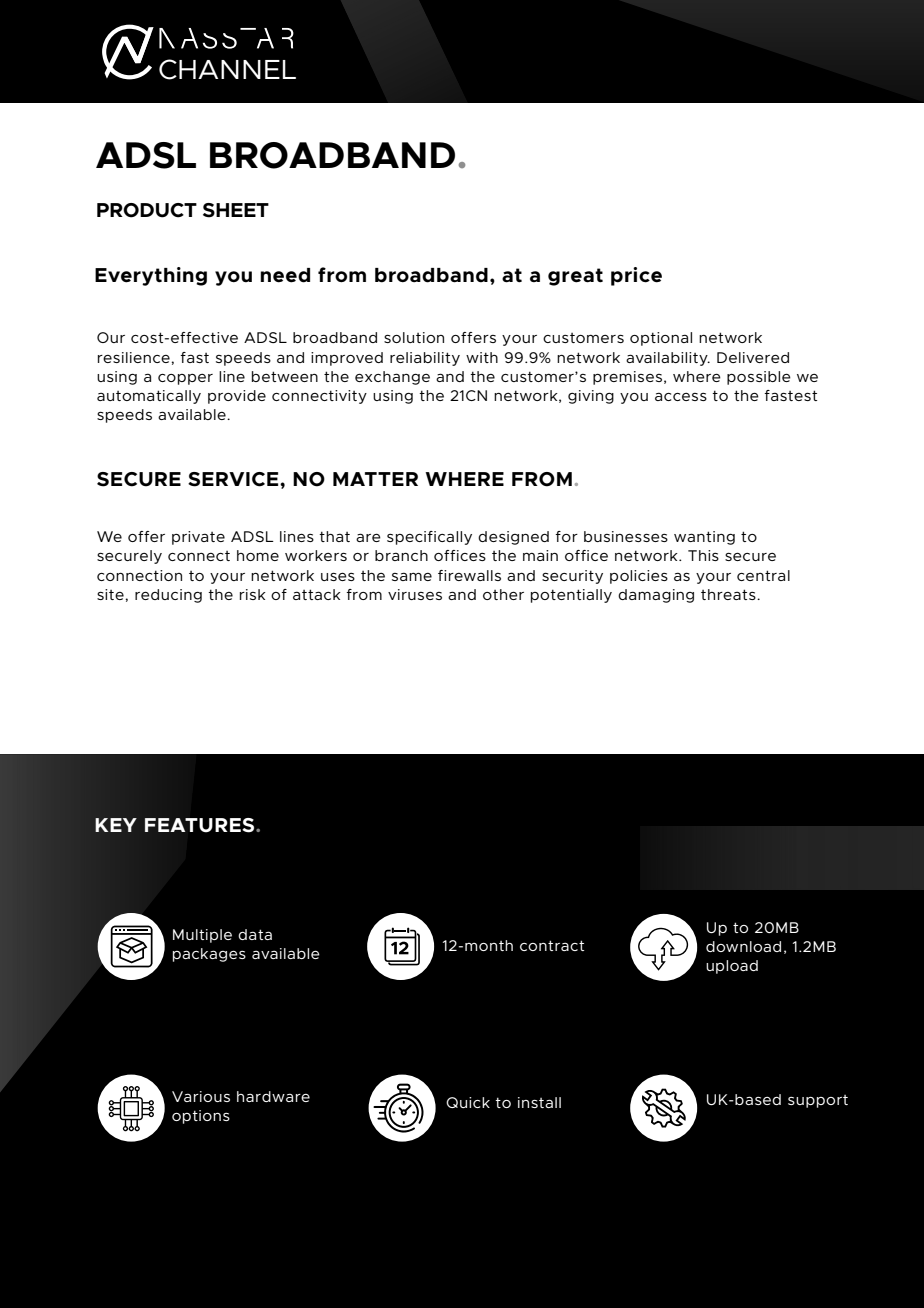  I want to click on price, so click(636, 276).
